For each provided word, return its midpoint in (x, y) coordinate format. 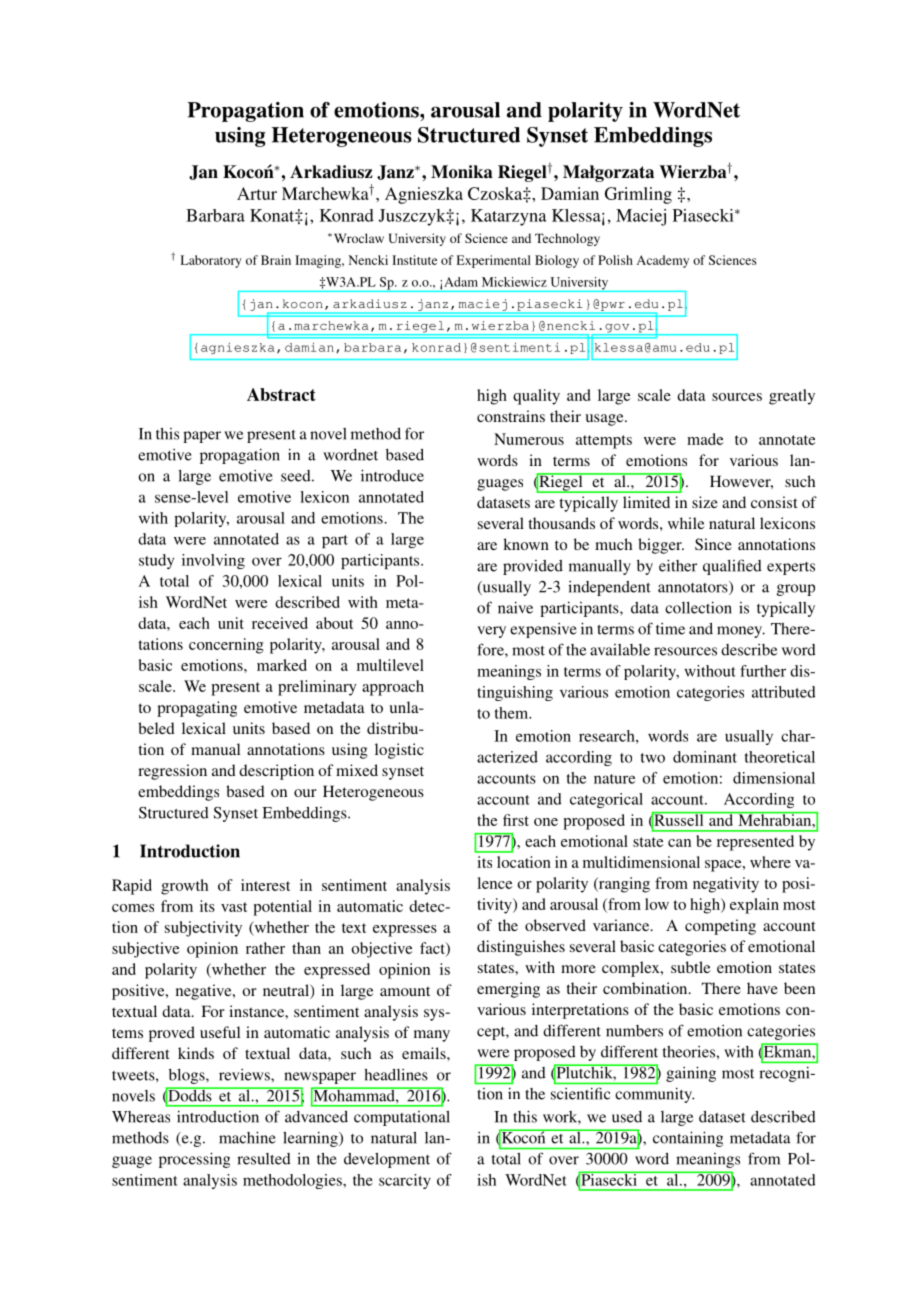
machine (247, 1137)
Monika (462, 172)
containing (688, 1139)
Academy (663, 261)
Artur (257, 193)
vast (234, 907)
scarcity (405, 1181)
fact (433, 949)
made (705, 439)
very (491, 632)
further (763, 671)
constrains (511, 416)
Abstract (281, 394)
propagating (197, 709)
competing (720, 927)
